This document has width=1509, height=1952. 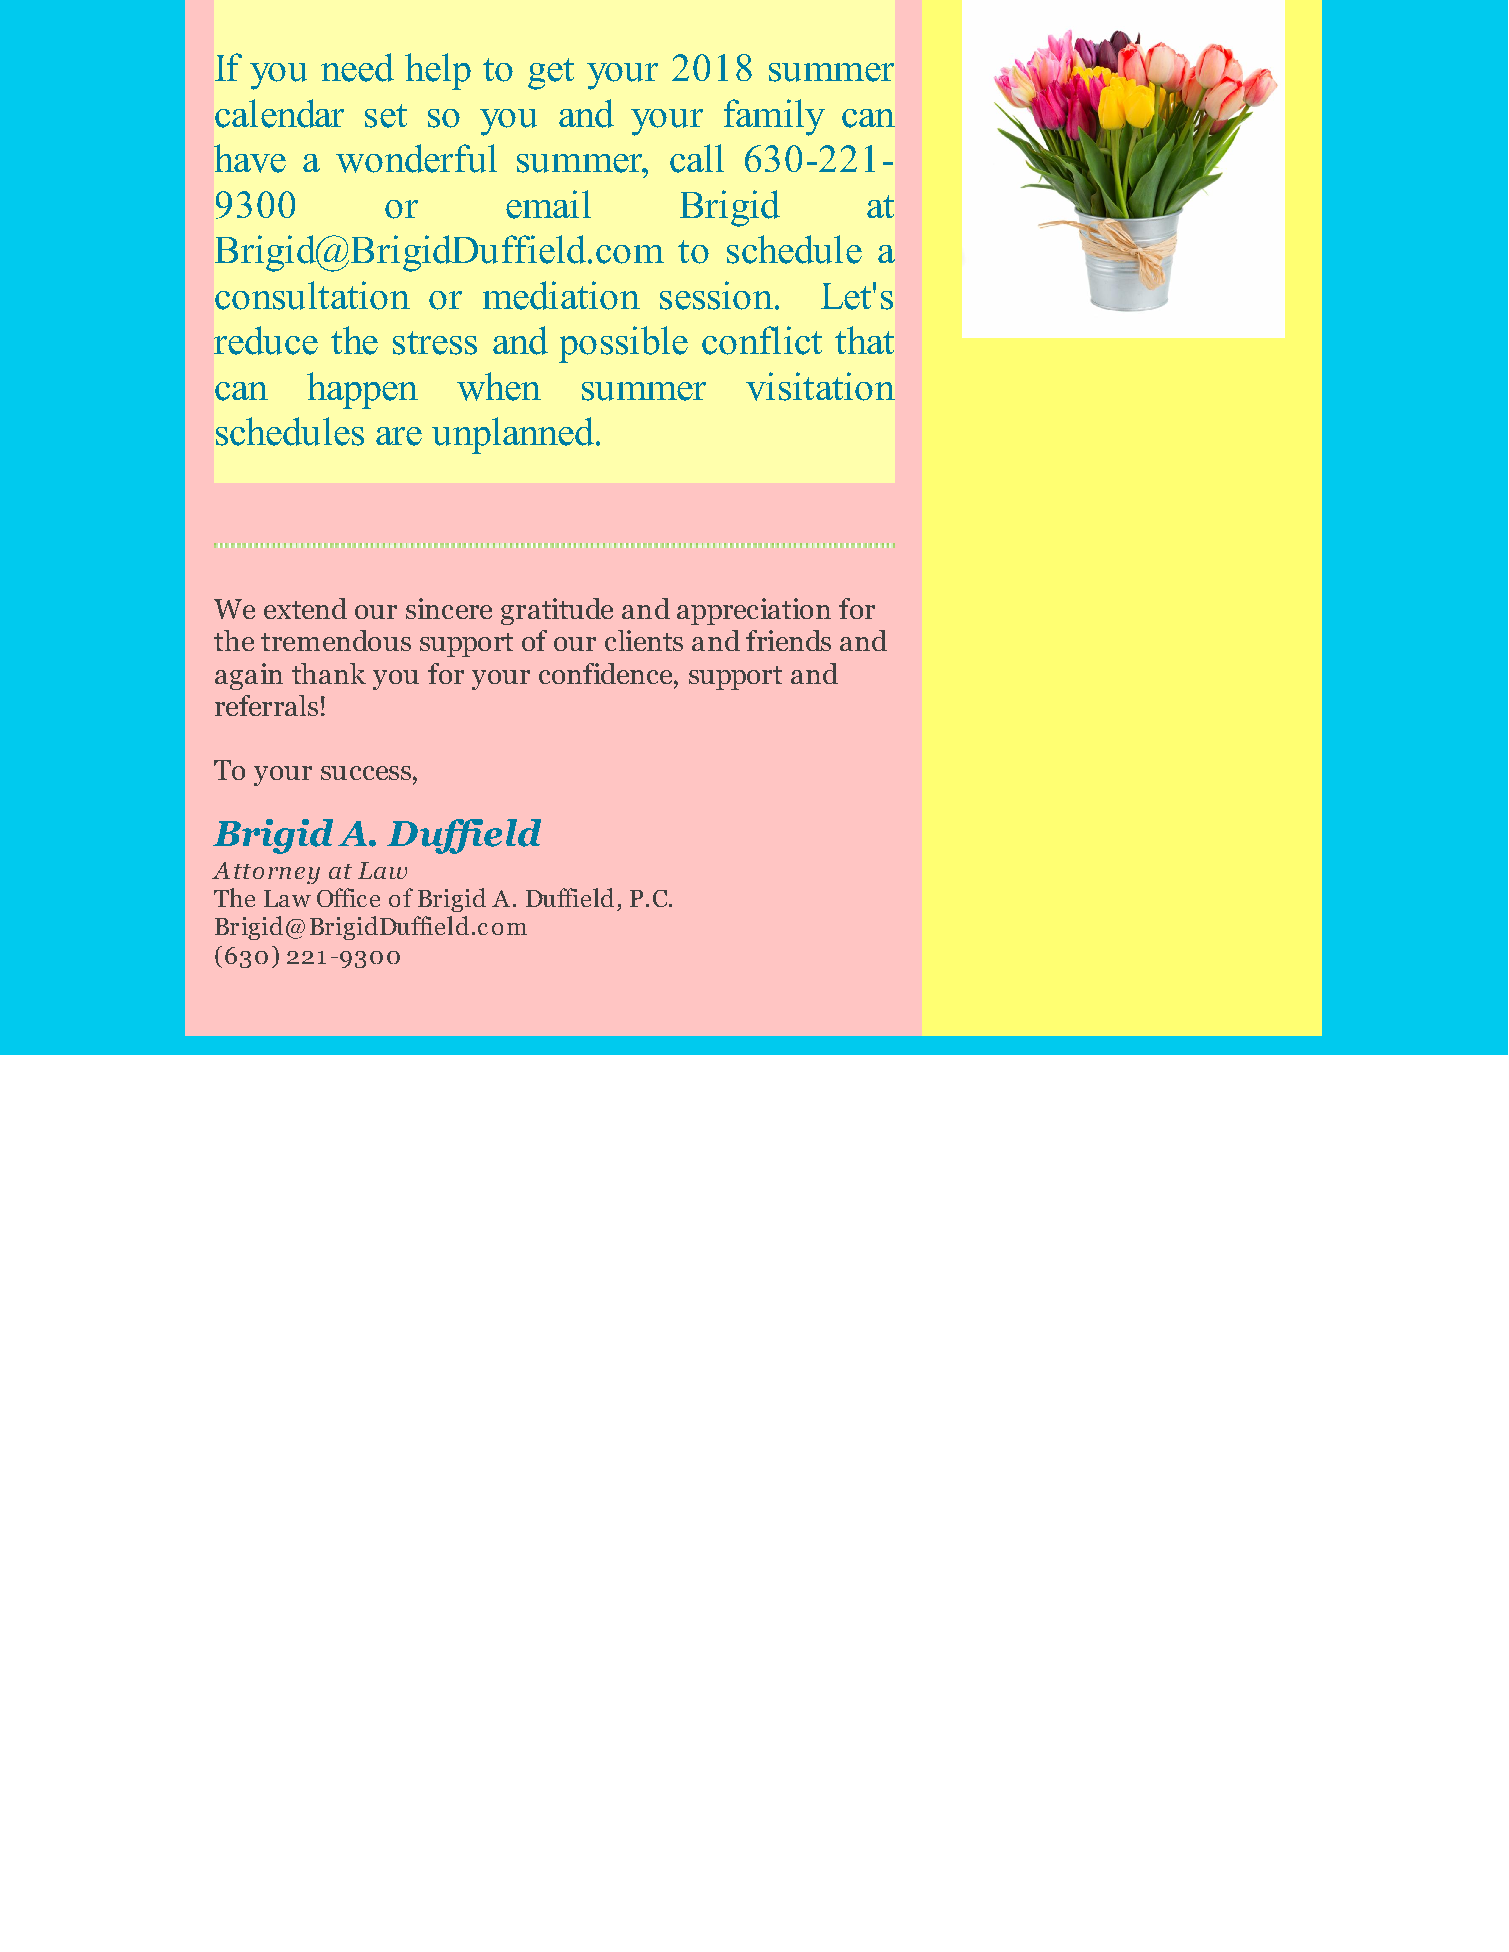 I want to click on unplanned, so click(x=513, y=435).
